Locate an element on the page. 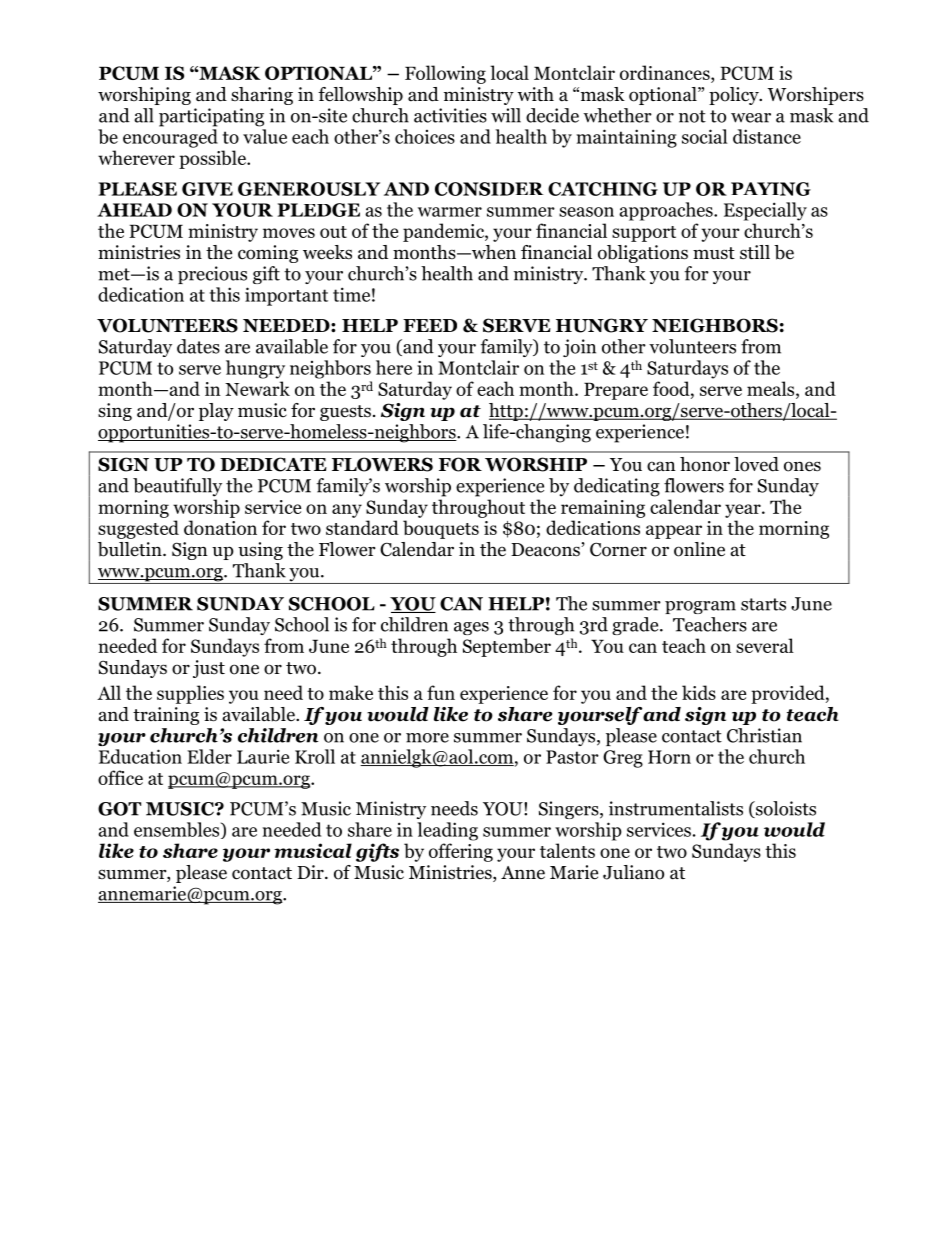  FEED is located at coordinates (430, 325).
